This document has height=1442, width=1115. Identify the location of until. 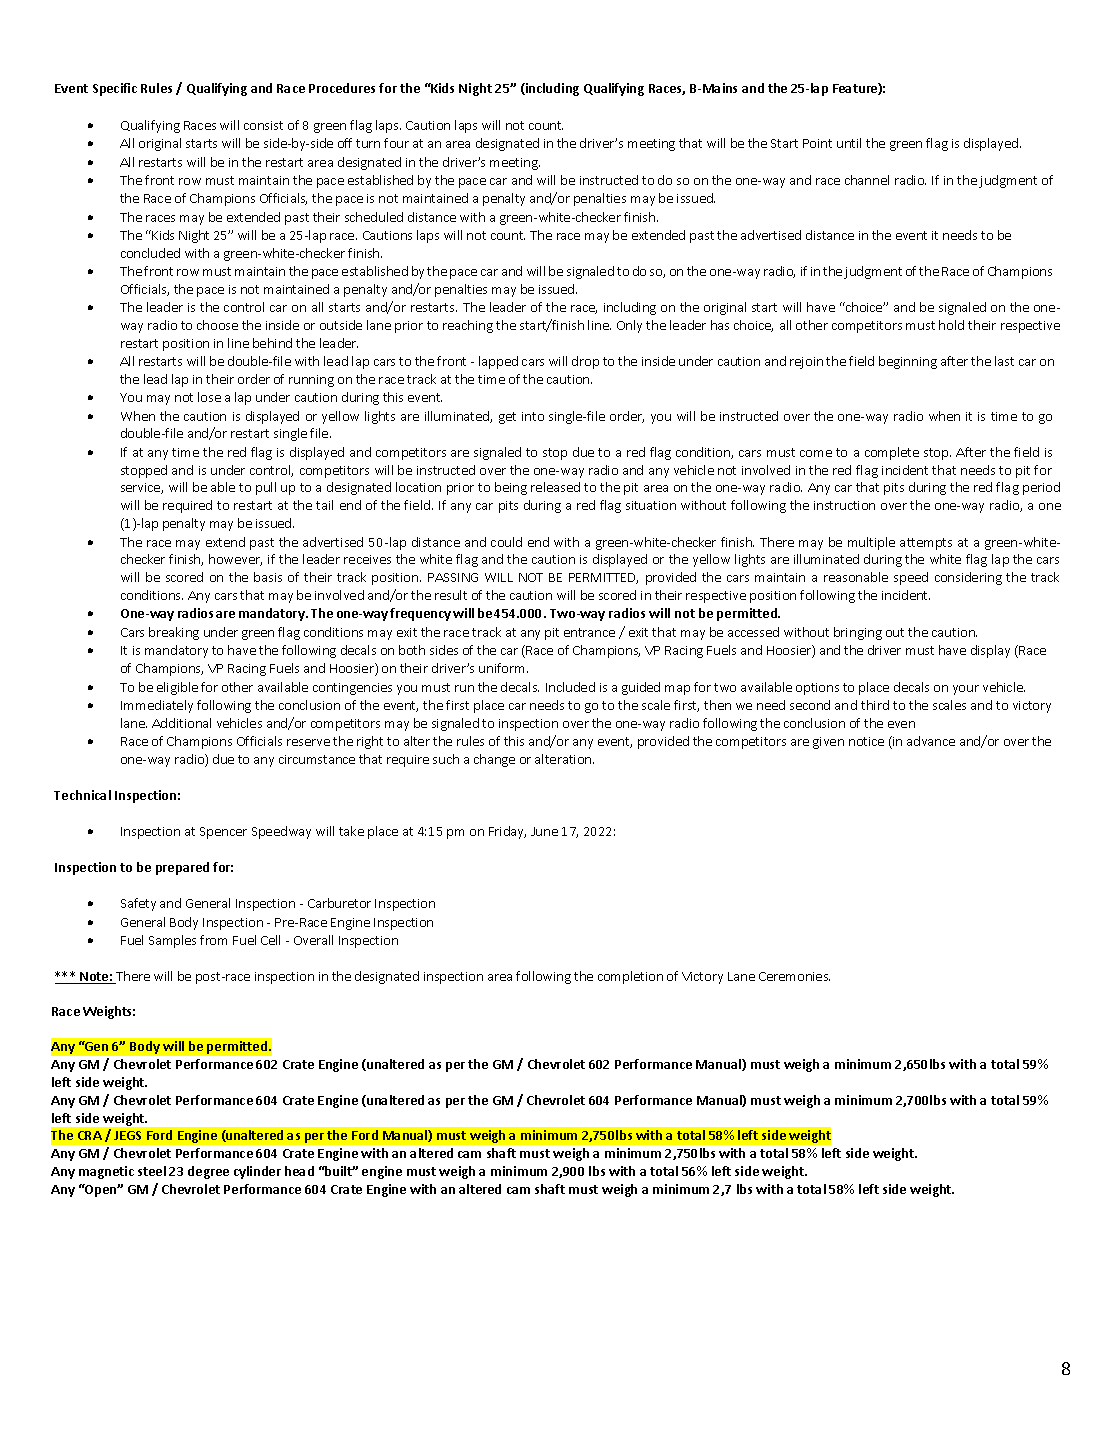
(849, 143).
